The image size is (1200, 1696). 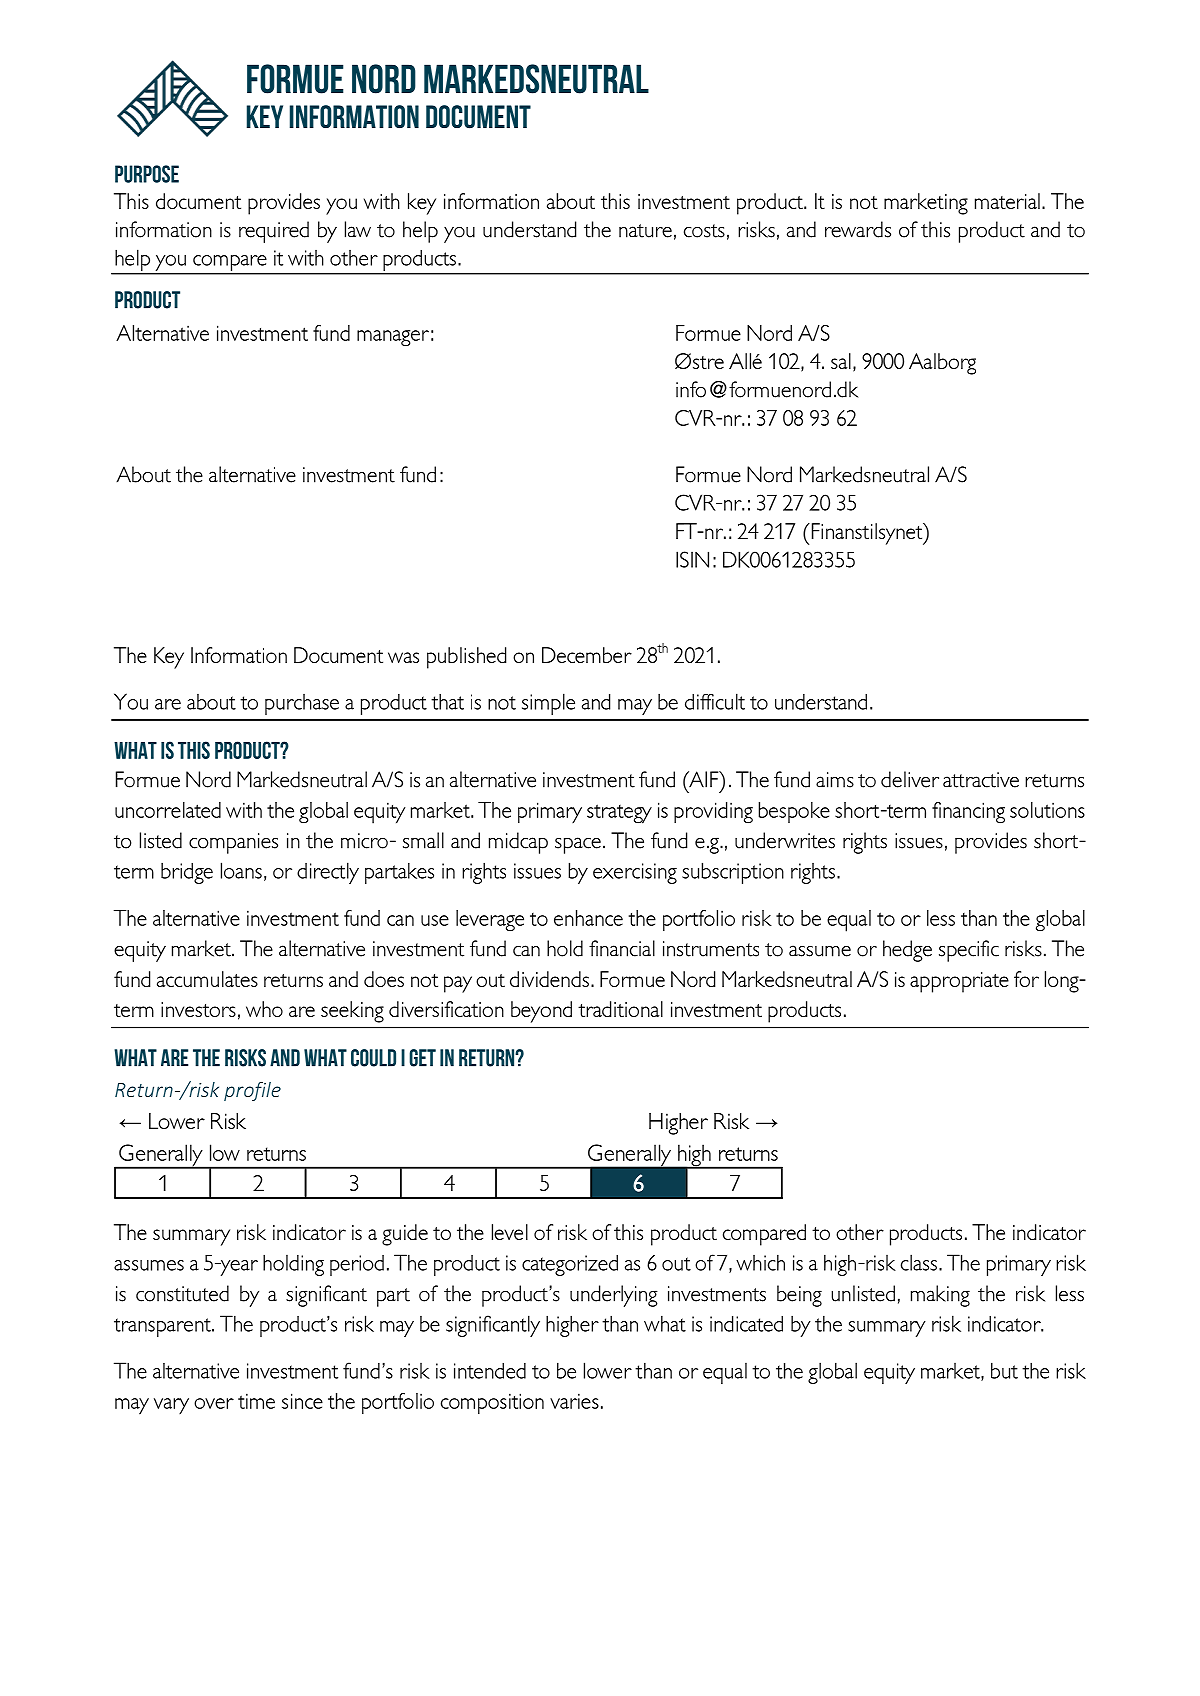 What do you see at coordinates (910, 779) in the screenshot?
I see `deliver` at bounding box center [910, 779].
